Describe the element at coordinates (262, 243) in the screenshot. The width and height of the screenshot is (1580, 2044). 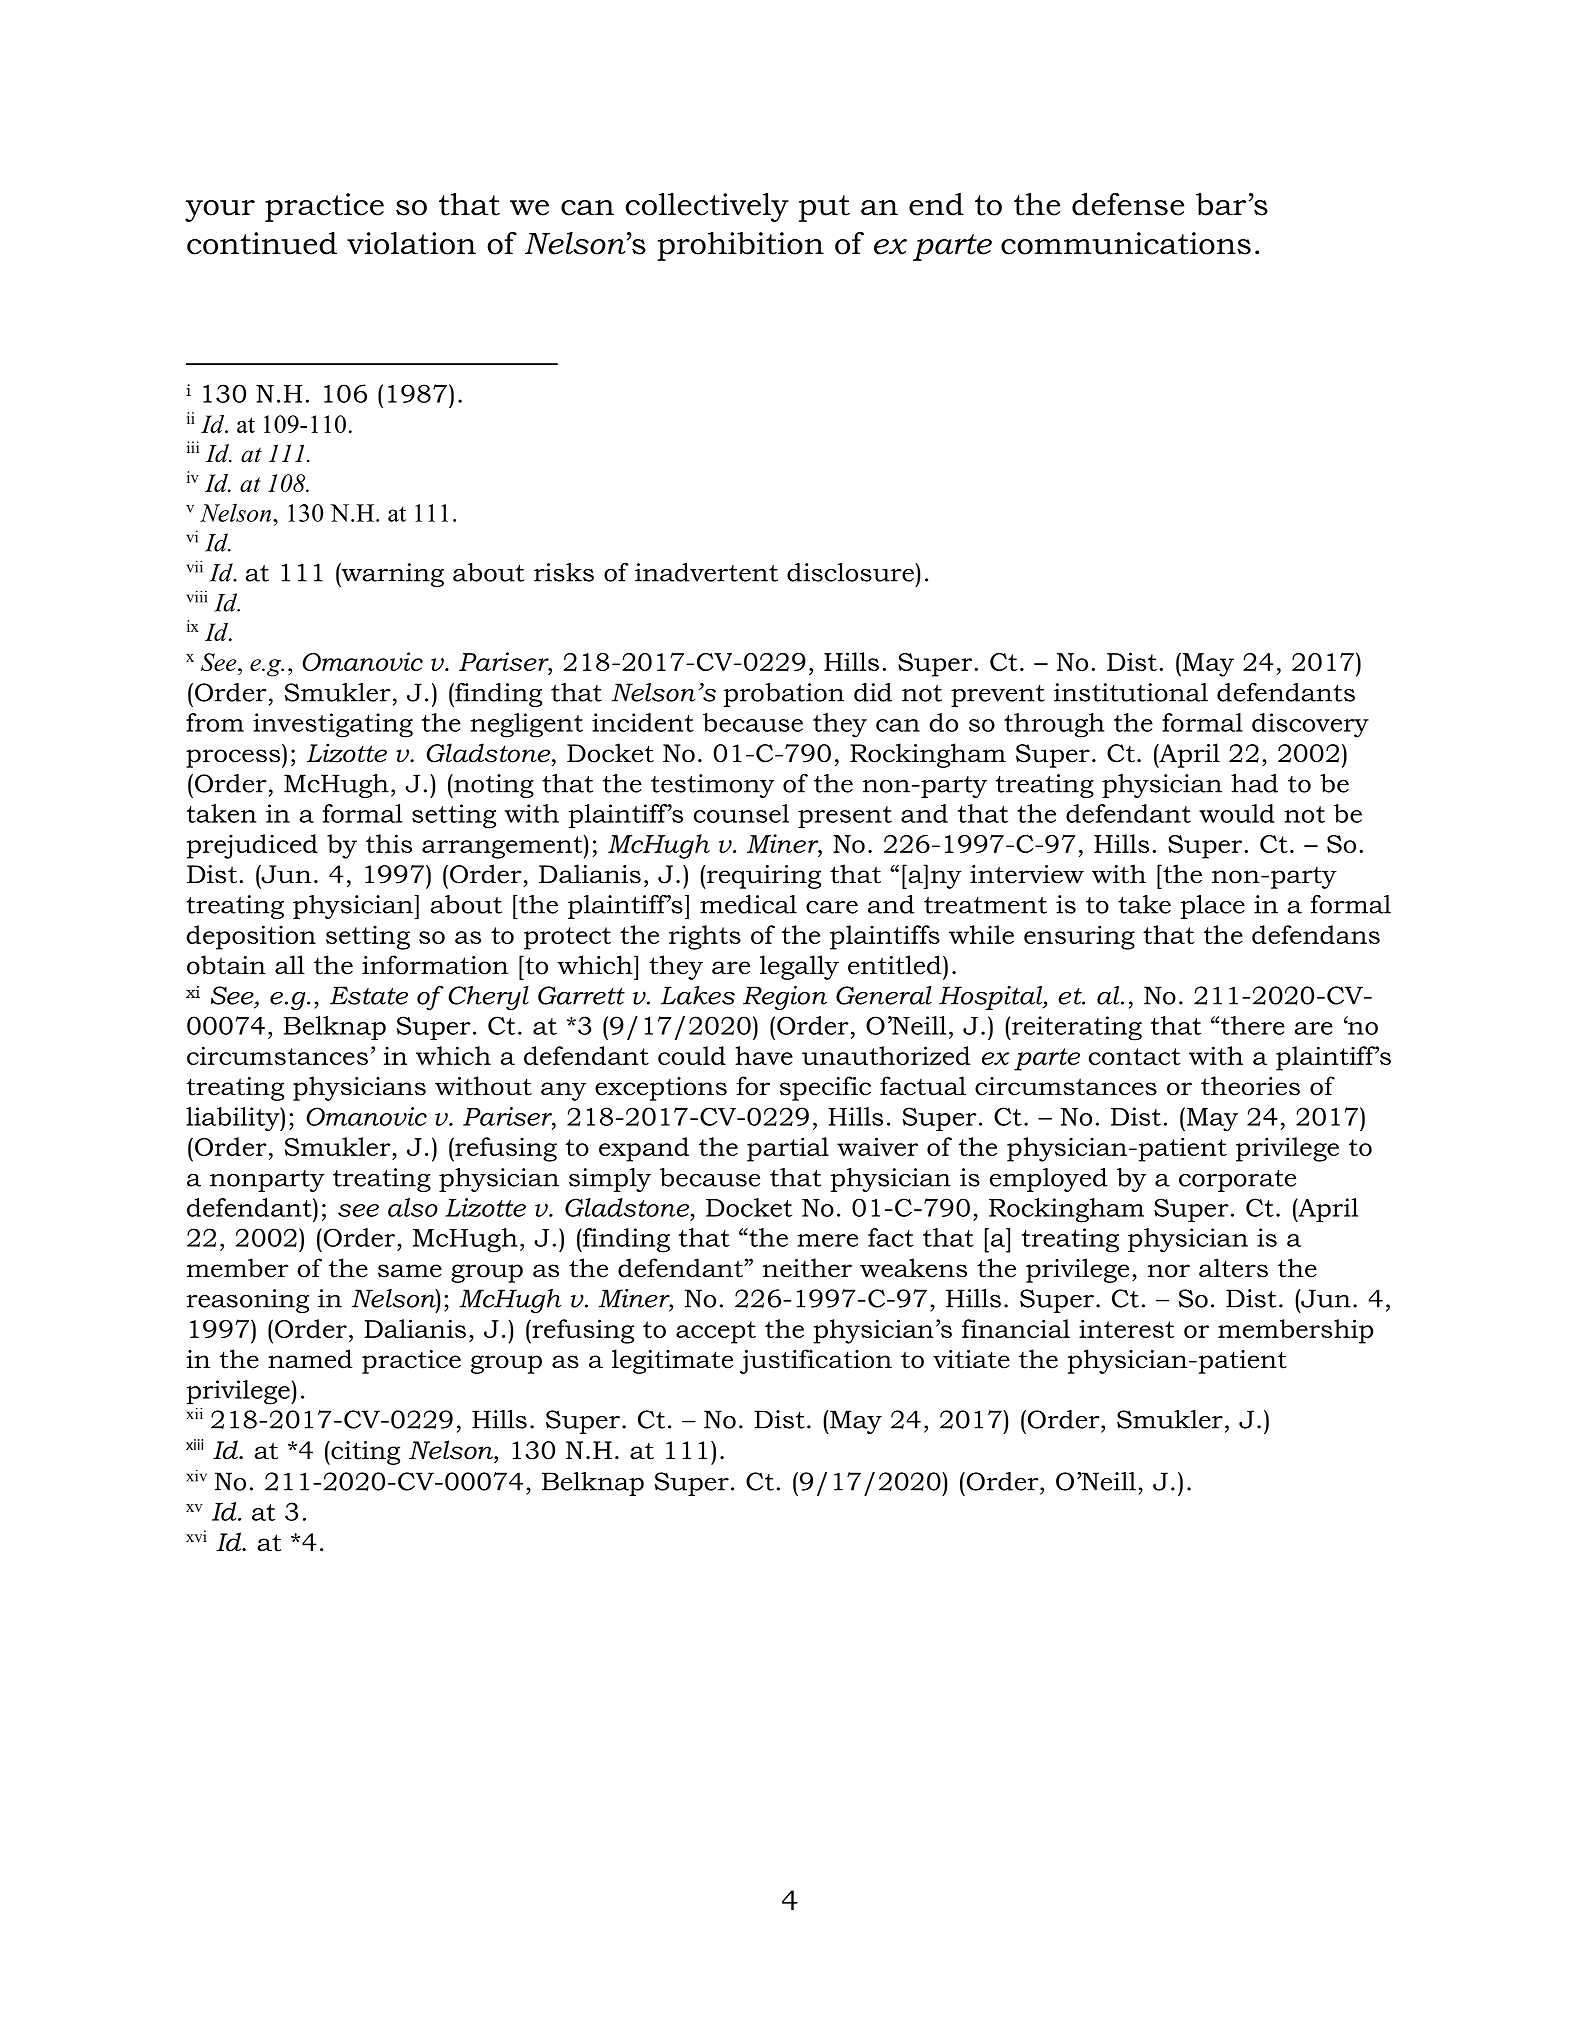
I see `continued` at that location.
